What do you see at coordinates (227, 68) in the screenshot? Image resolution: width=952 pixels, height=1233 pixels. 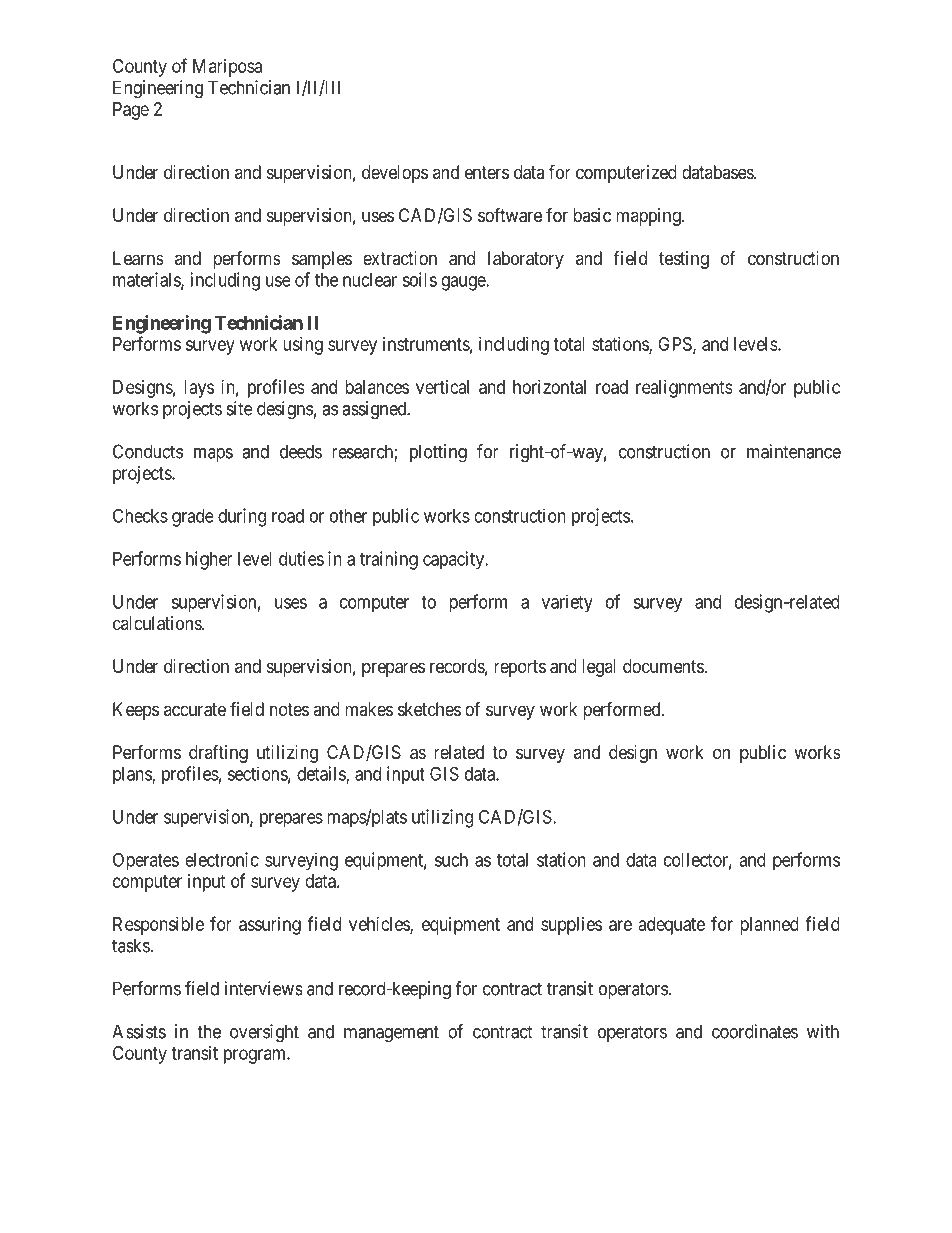 I see `Mariposa` at bounding box center [227, 68].
